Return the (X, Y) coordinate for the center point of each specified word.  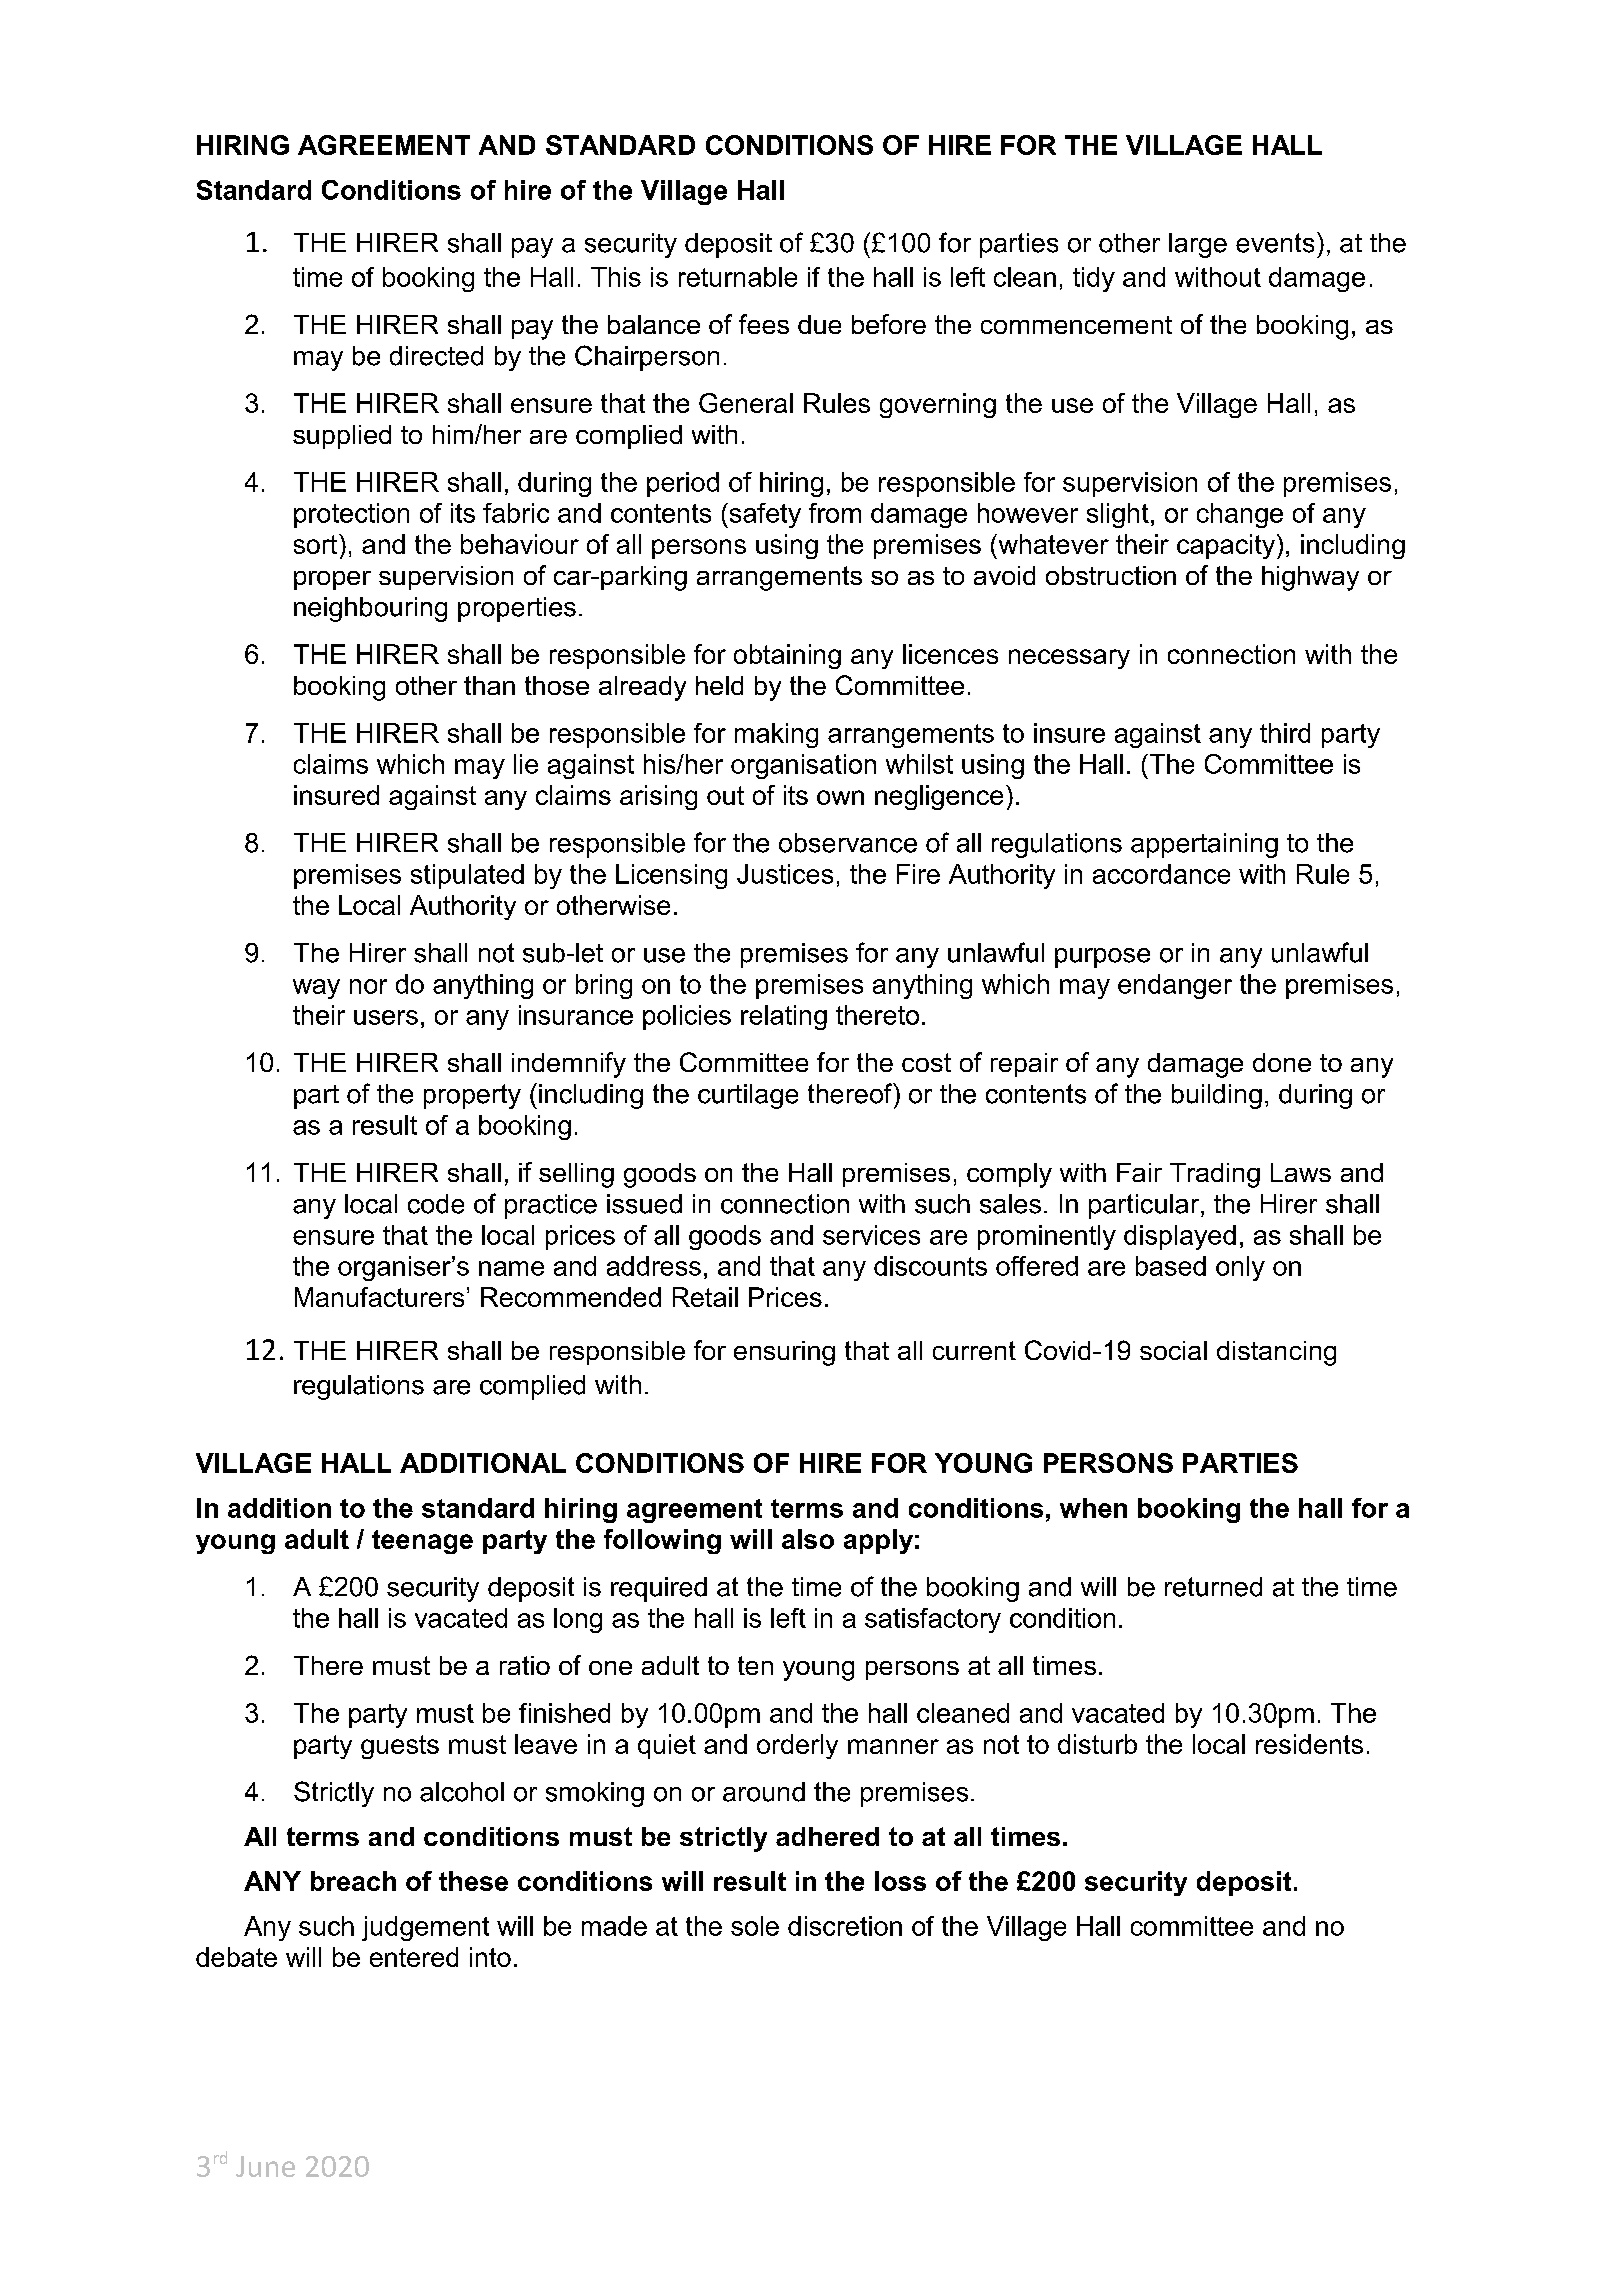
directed (436, 356)
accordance (1161, 874)
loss (900, 1881)
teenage (422, 1542)
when (1093, 1508)
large (1198, 245)
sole (755, 1926)
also (808, 1539)
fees (764, 324)
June (265, 2166)
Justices (785, 874)
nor (368, 986)
